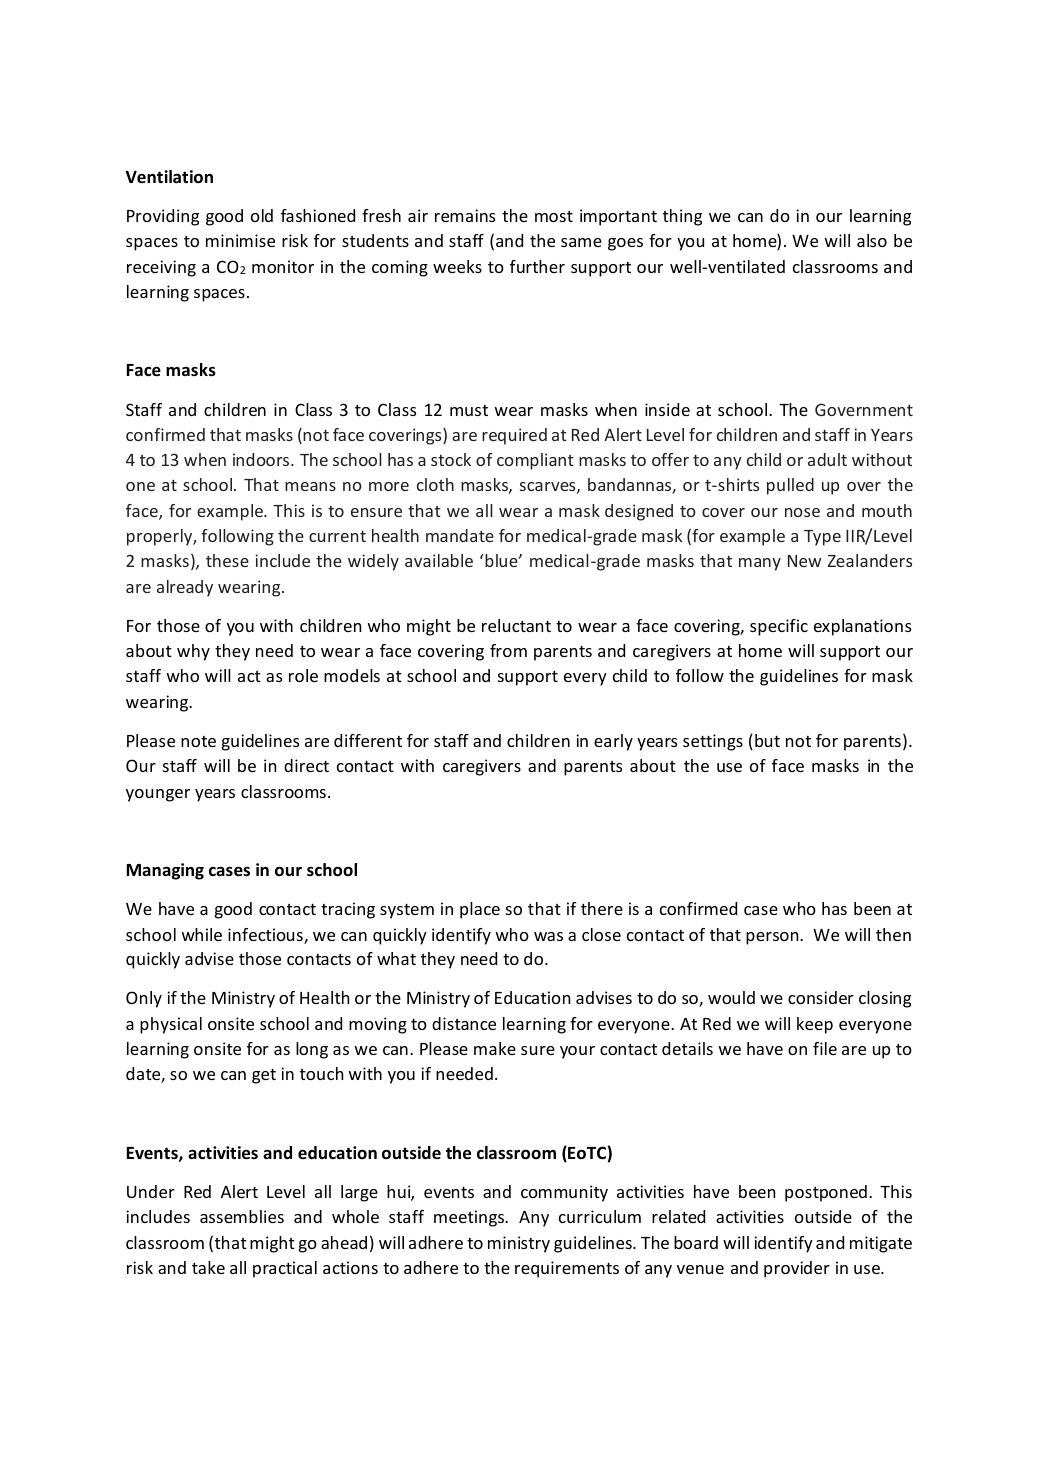 The width and height of the screenshot is (1038, 1468). I want to click on meetings, so click(470, 1218).
